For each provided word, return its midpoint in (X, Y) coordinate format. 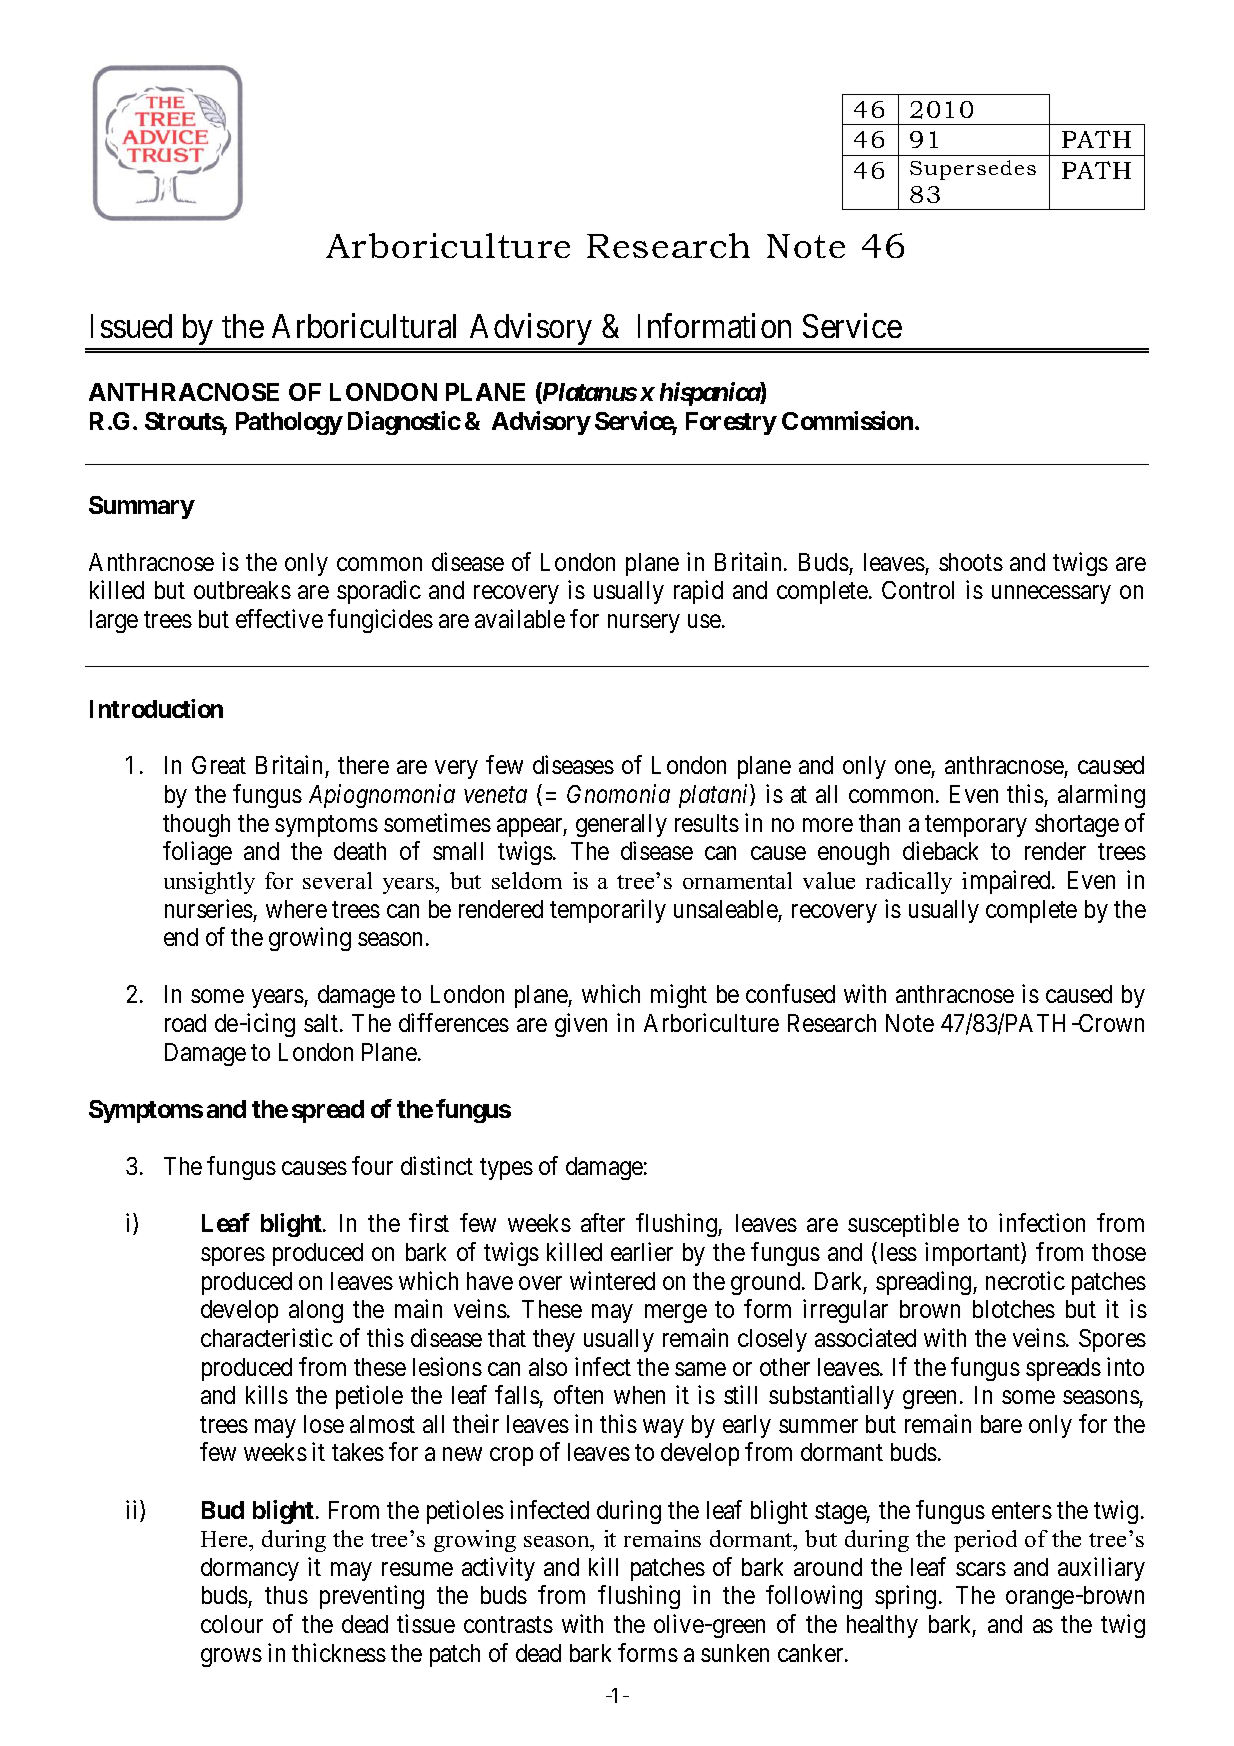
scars (981, 1569)
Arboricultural (364, 325)
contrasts (508, 1625)
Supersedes (973, 170)
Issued (131, 326)
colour (232, 1624)
